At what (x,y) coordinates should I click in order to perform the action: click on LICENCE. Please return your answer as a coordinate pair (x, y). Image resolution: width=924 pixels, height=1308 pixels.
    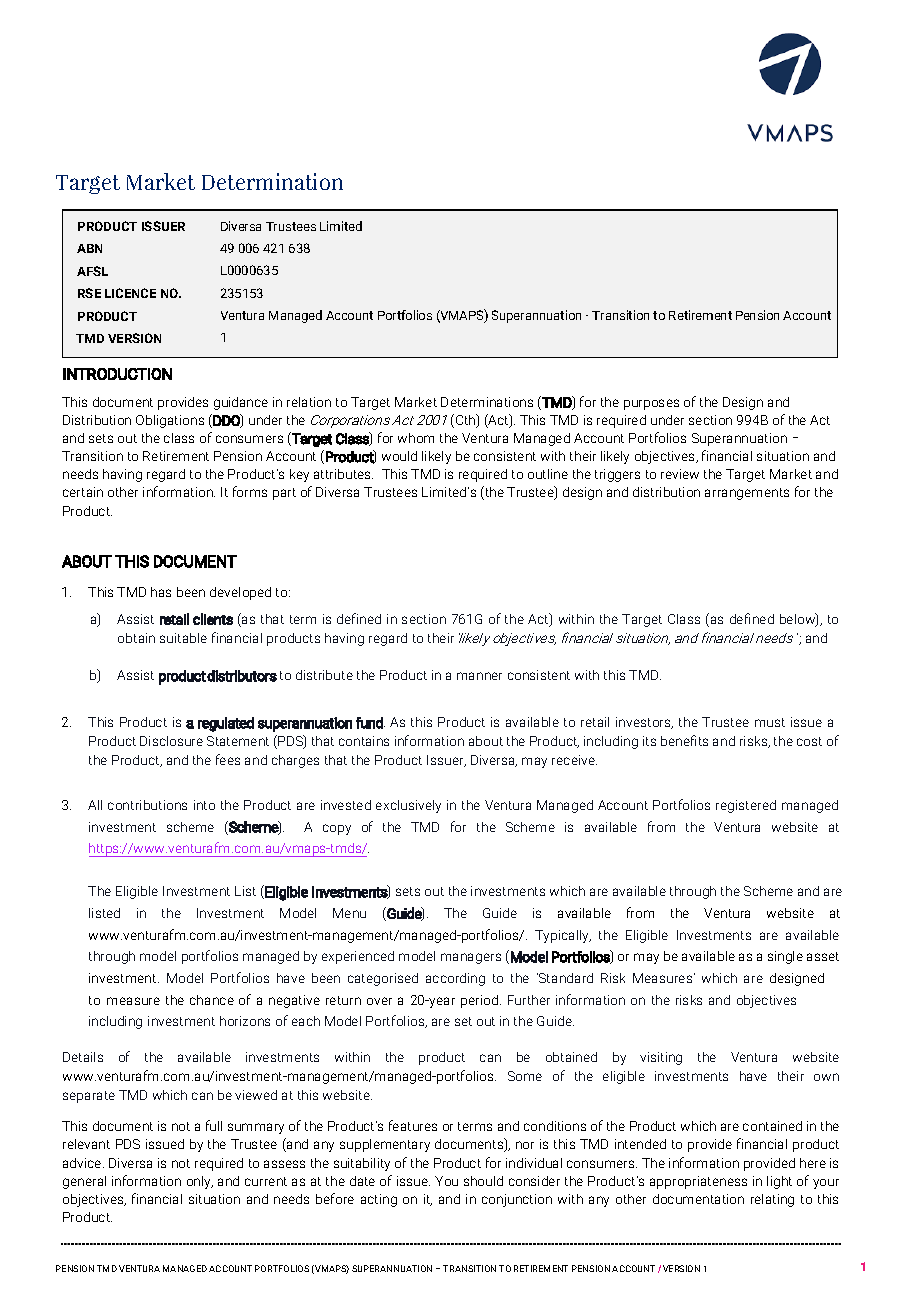
    Looking at the image, I should click on (130, 293).
